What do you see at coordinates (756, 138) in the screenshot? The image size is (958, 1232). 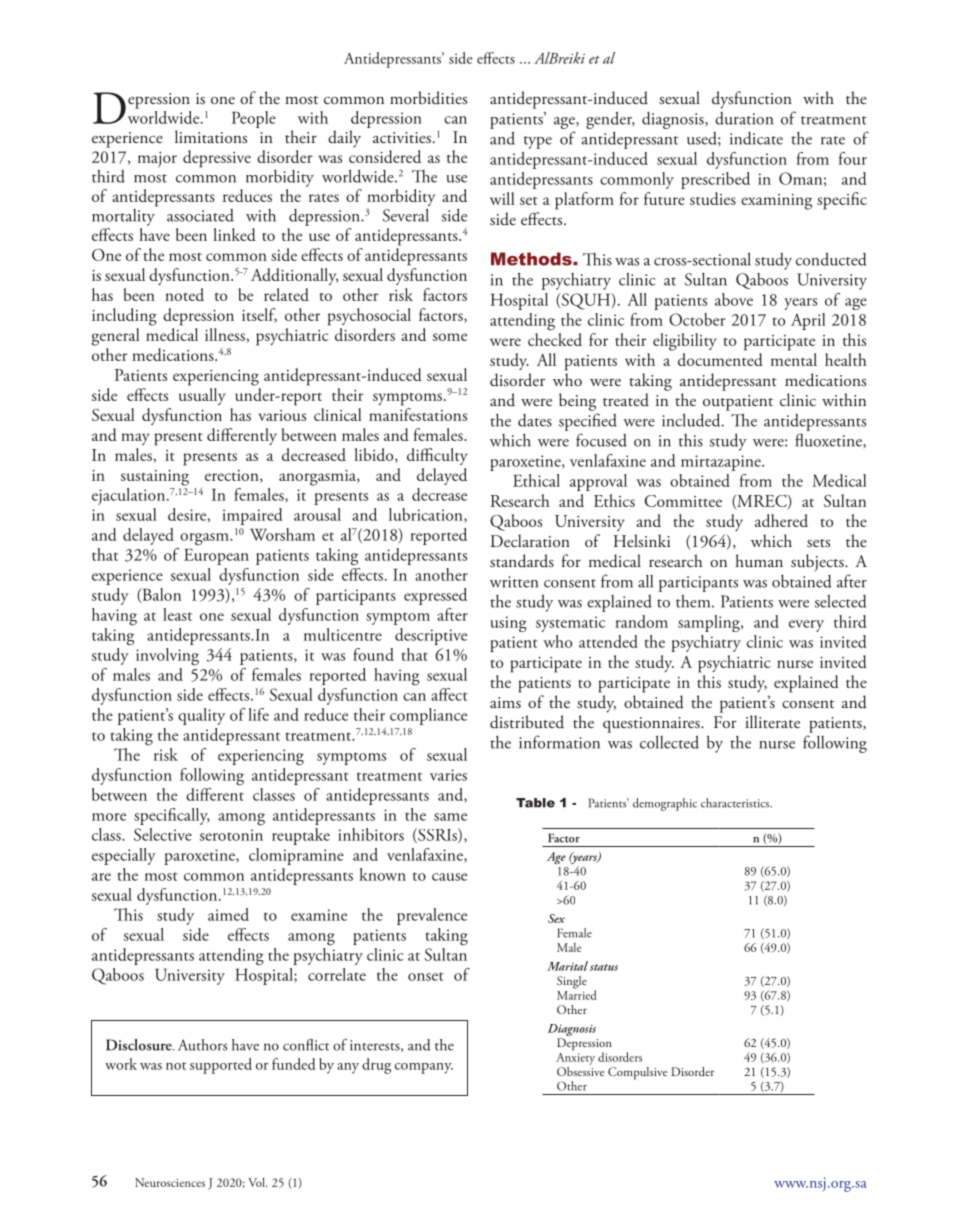 I see `indicate` at bounding box center [756, 138].
